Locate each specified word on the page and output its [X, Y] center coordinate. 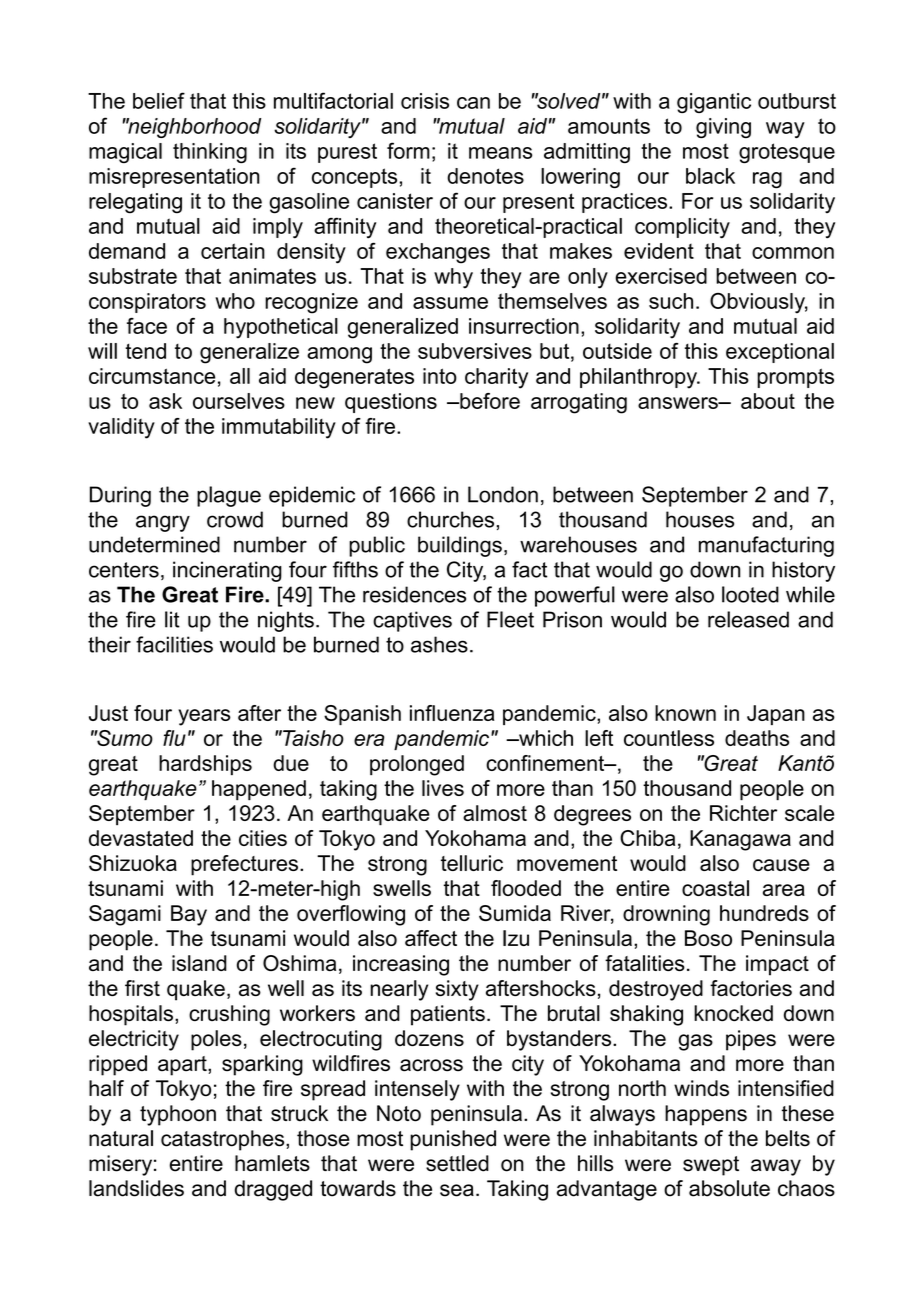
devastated [141, 838]
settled [457, 1163]
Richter [743, 813]
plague [229, 496]
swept [711, 1166]
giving [723, 128]
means [500, 153]
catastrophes [224, 1140]
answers [679, 403]
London [503, 494]
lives [443, 788]
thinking [210, 153]
